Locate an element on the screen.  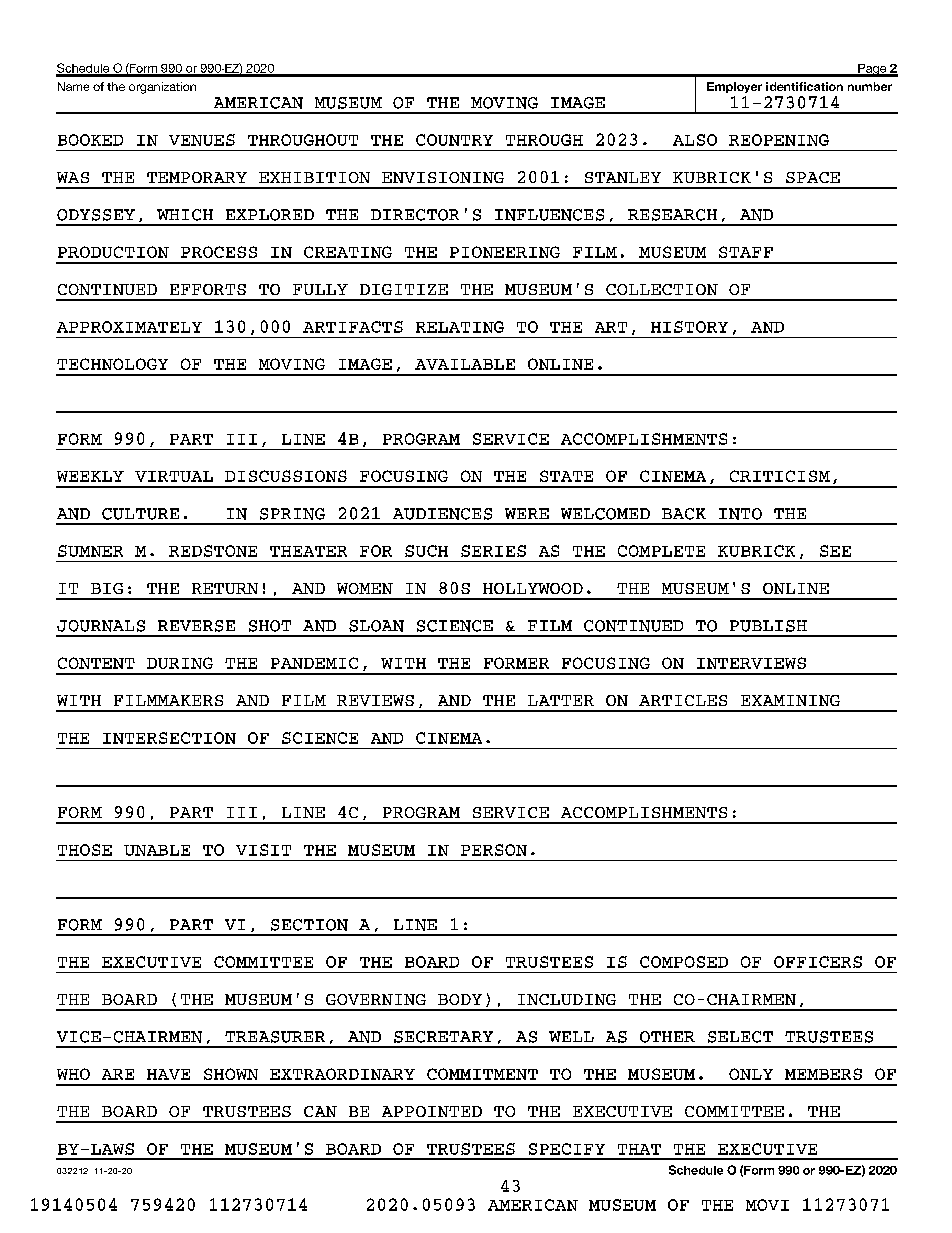
REVERSE is located at coordinates (196, 626).
